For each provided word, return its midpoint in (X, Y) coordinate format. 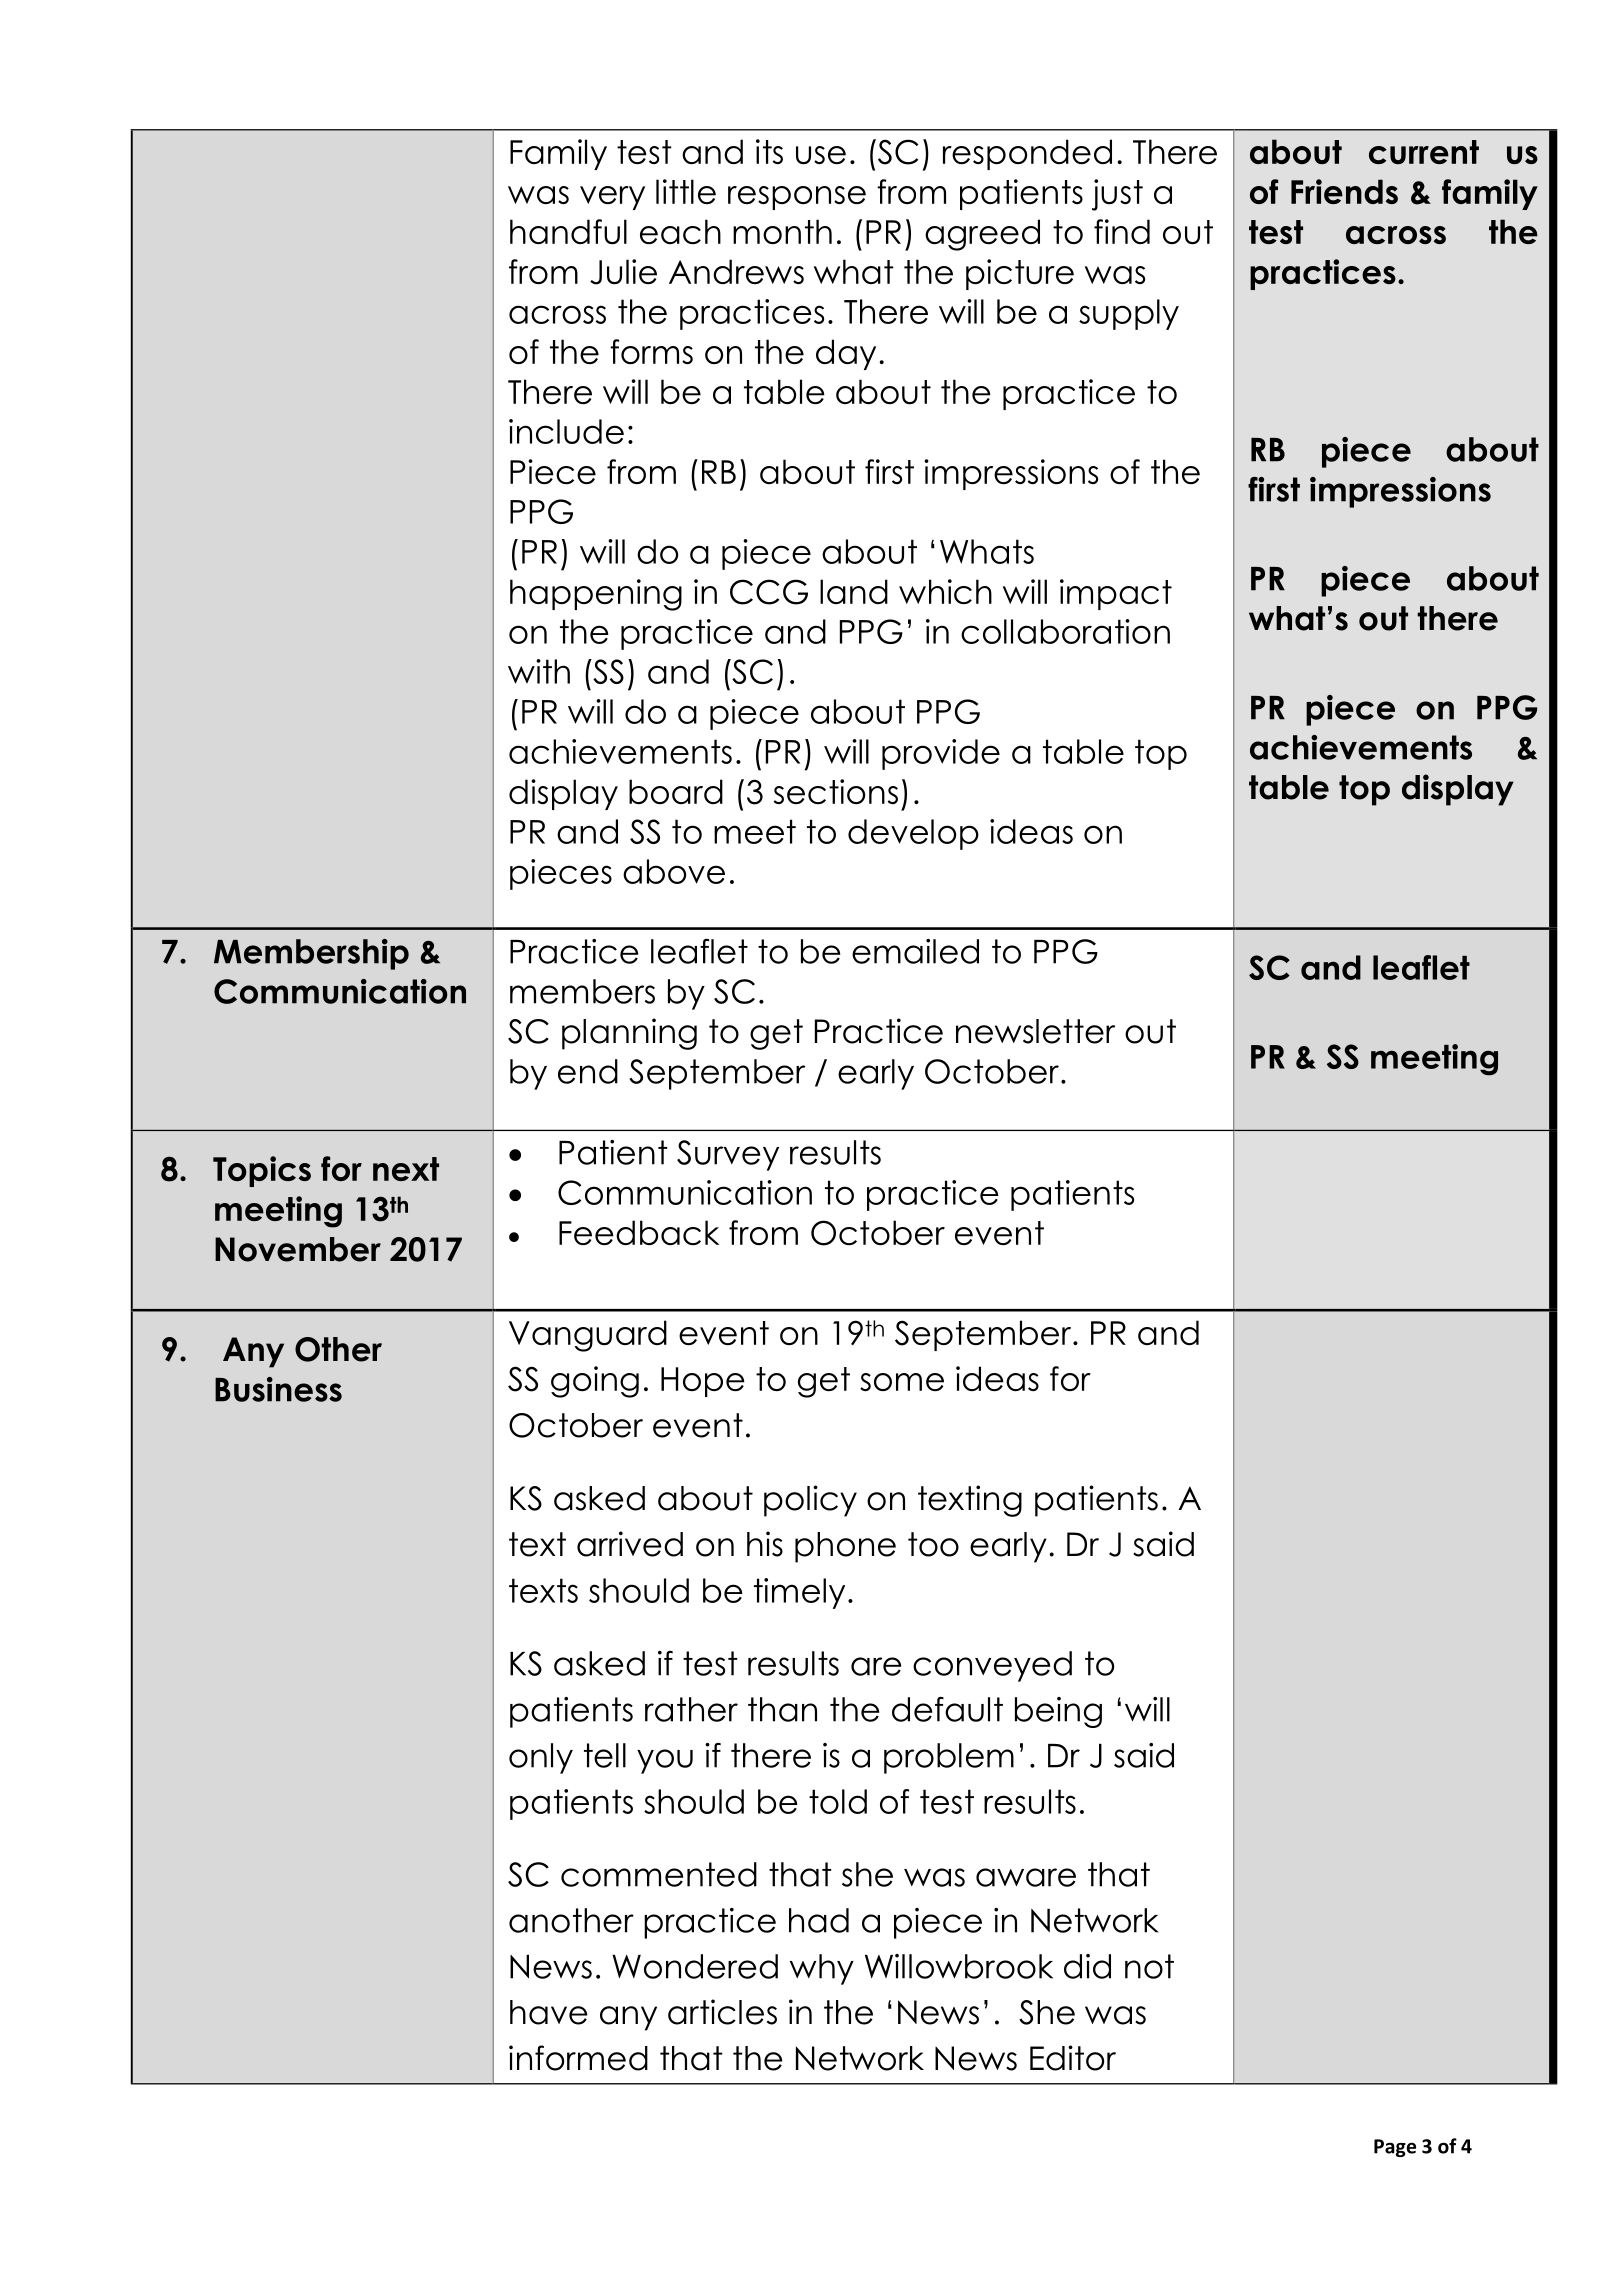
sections (836, 791)
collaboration (1065, 631)
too (933, 1544)
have (548, 2012)
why (822, 1969)
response (797, 198)
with (539, 671)
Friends (1344, 191)
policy (810, 1501)
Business (278, 1389)
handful (568, 231)
